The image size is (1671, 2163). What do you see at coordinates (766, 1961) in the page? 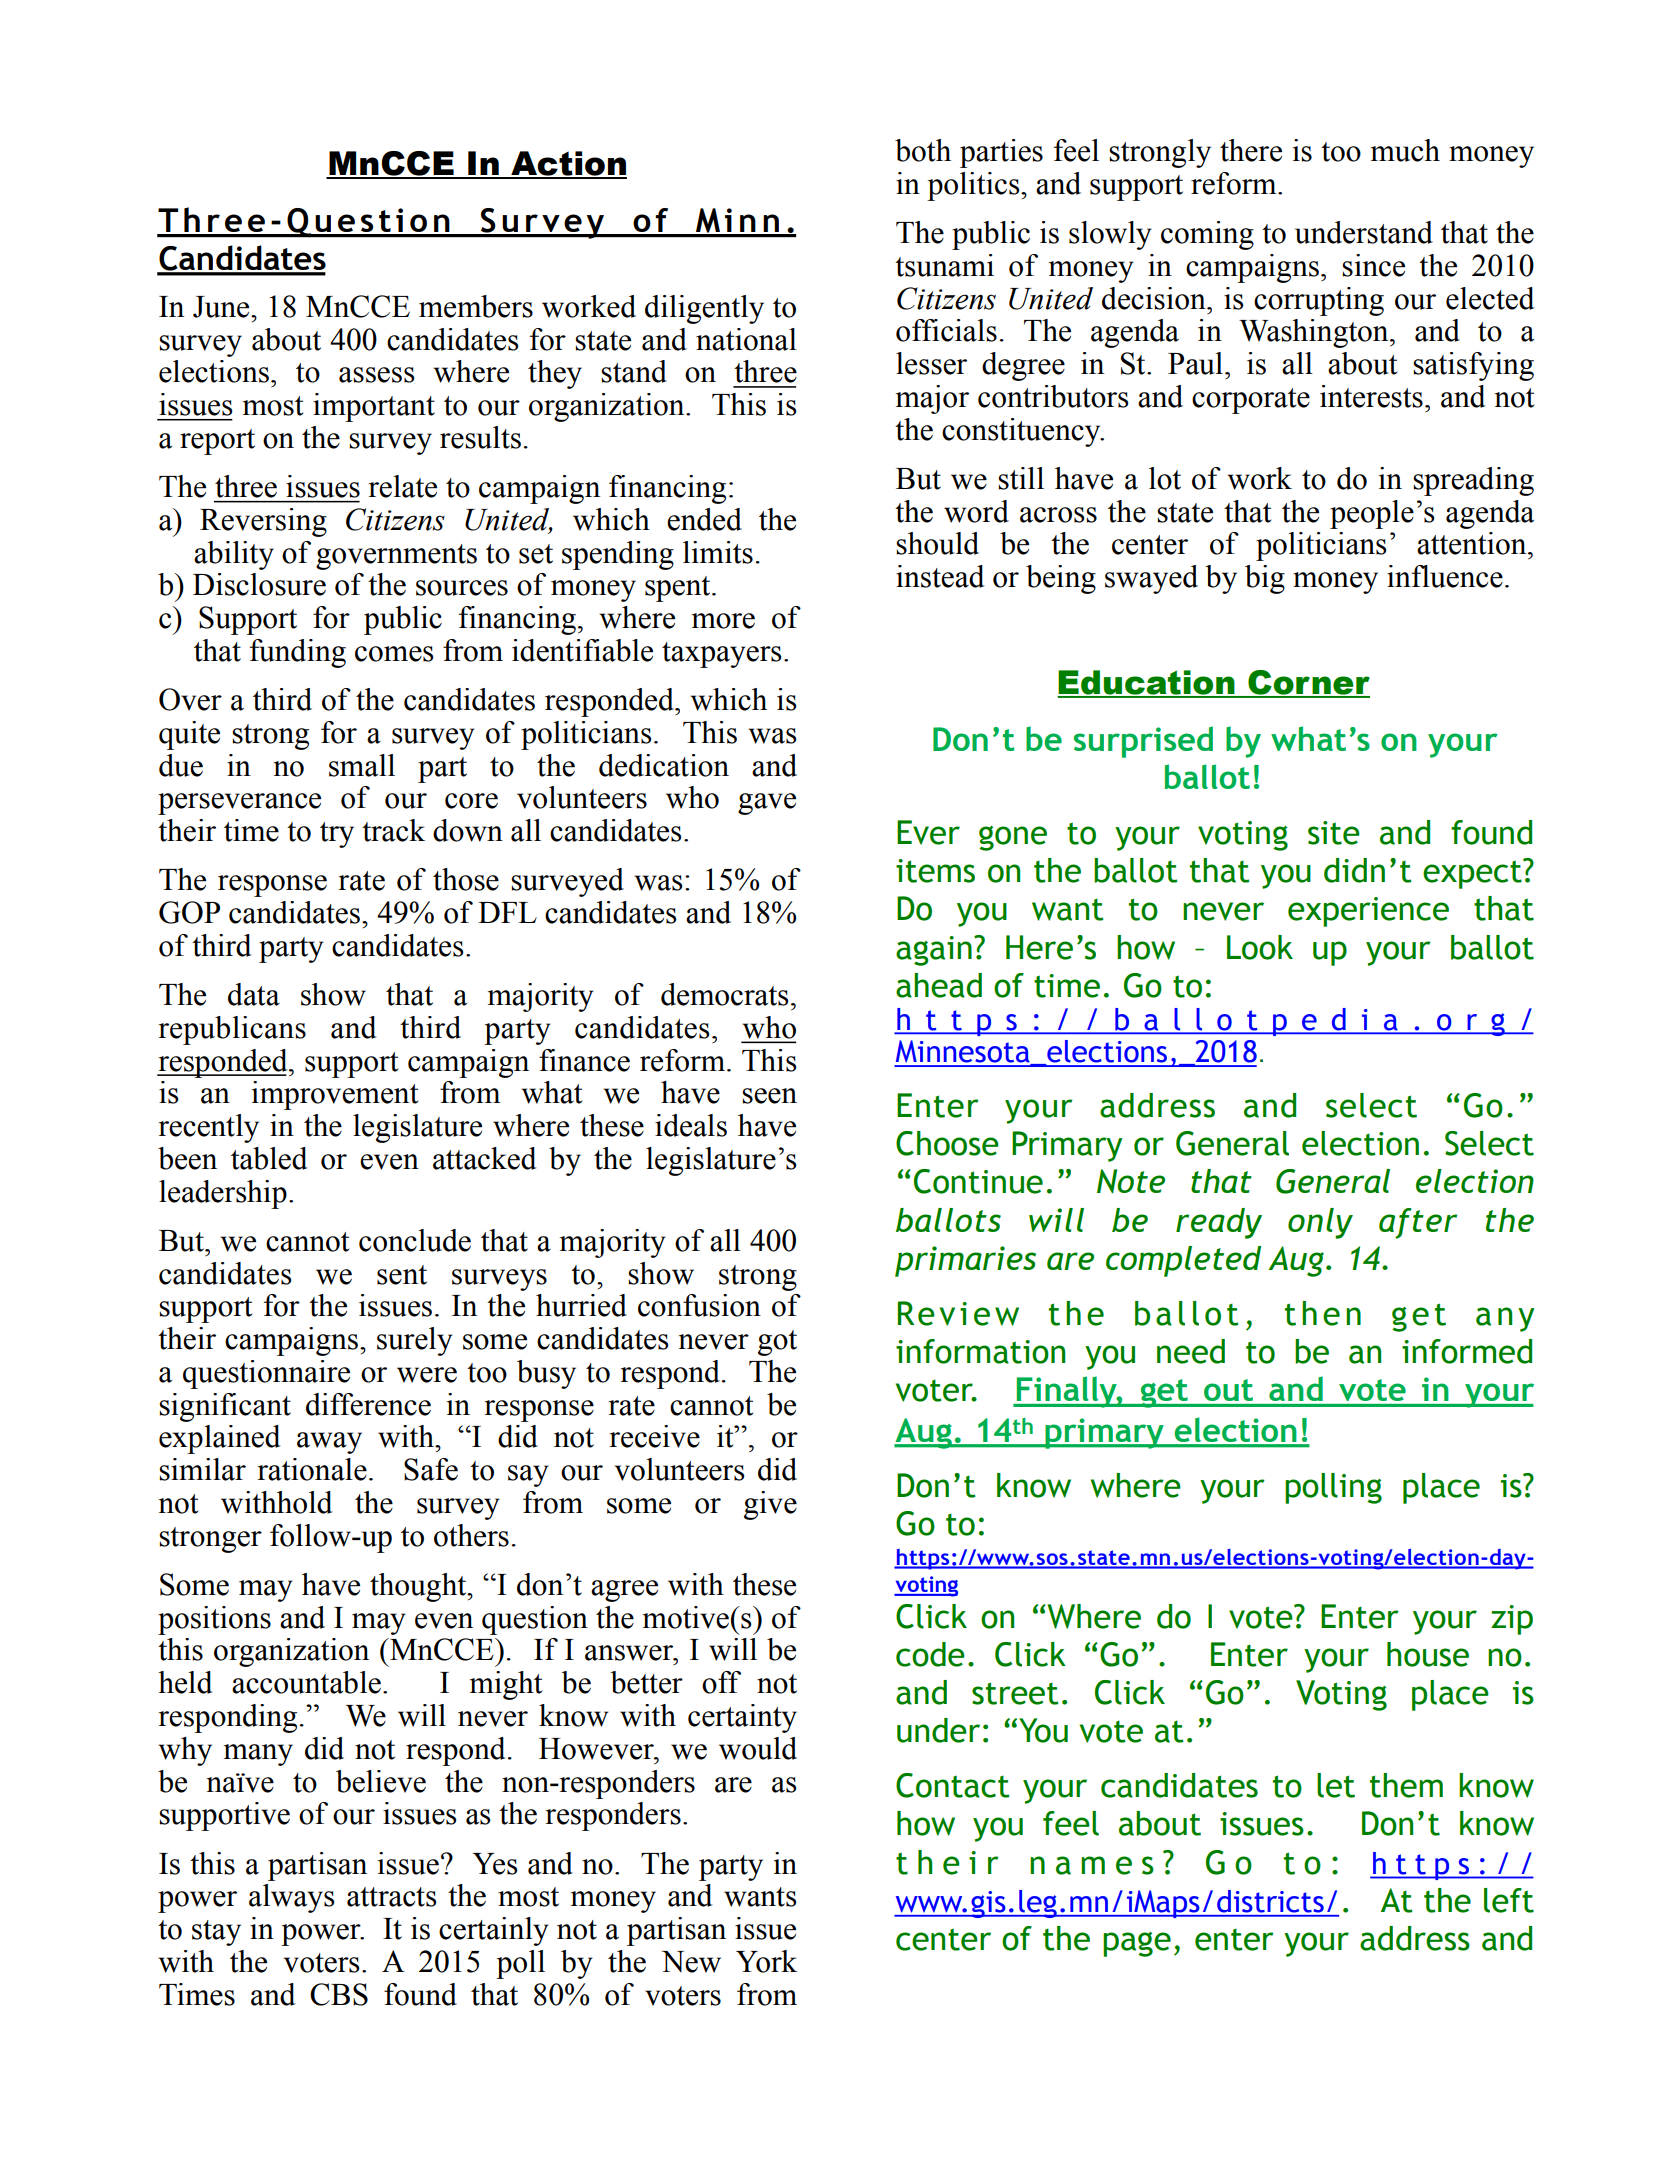
I see `York` at bounding box center [766, 1961].
